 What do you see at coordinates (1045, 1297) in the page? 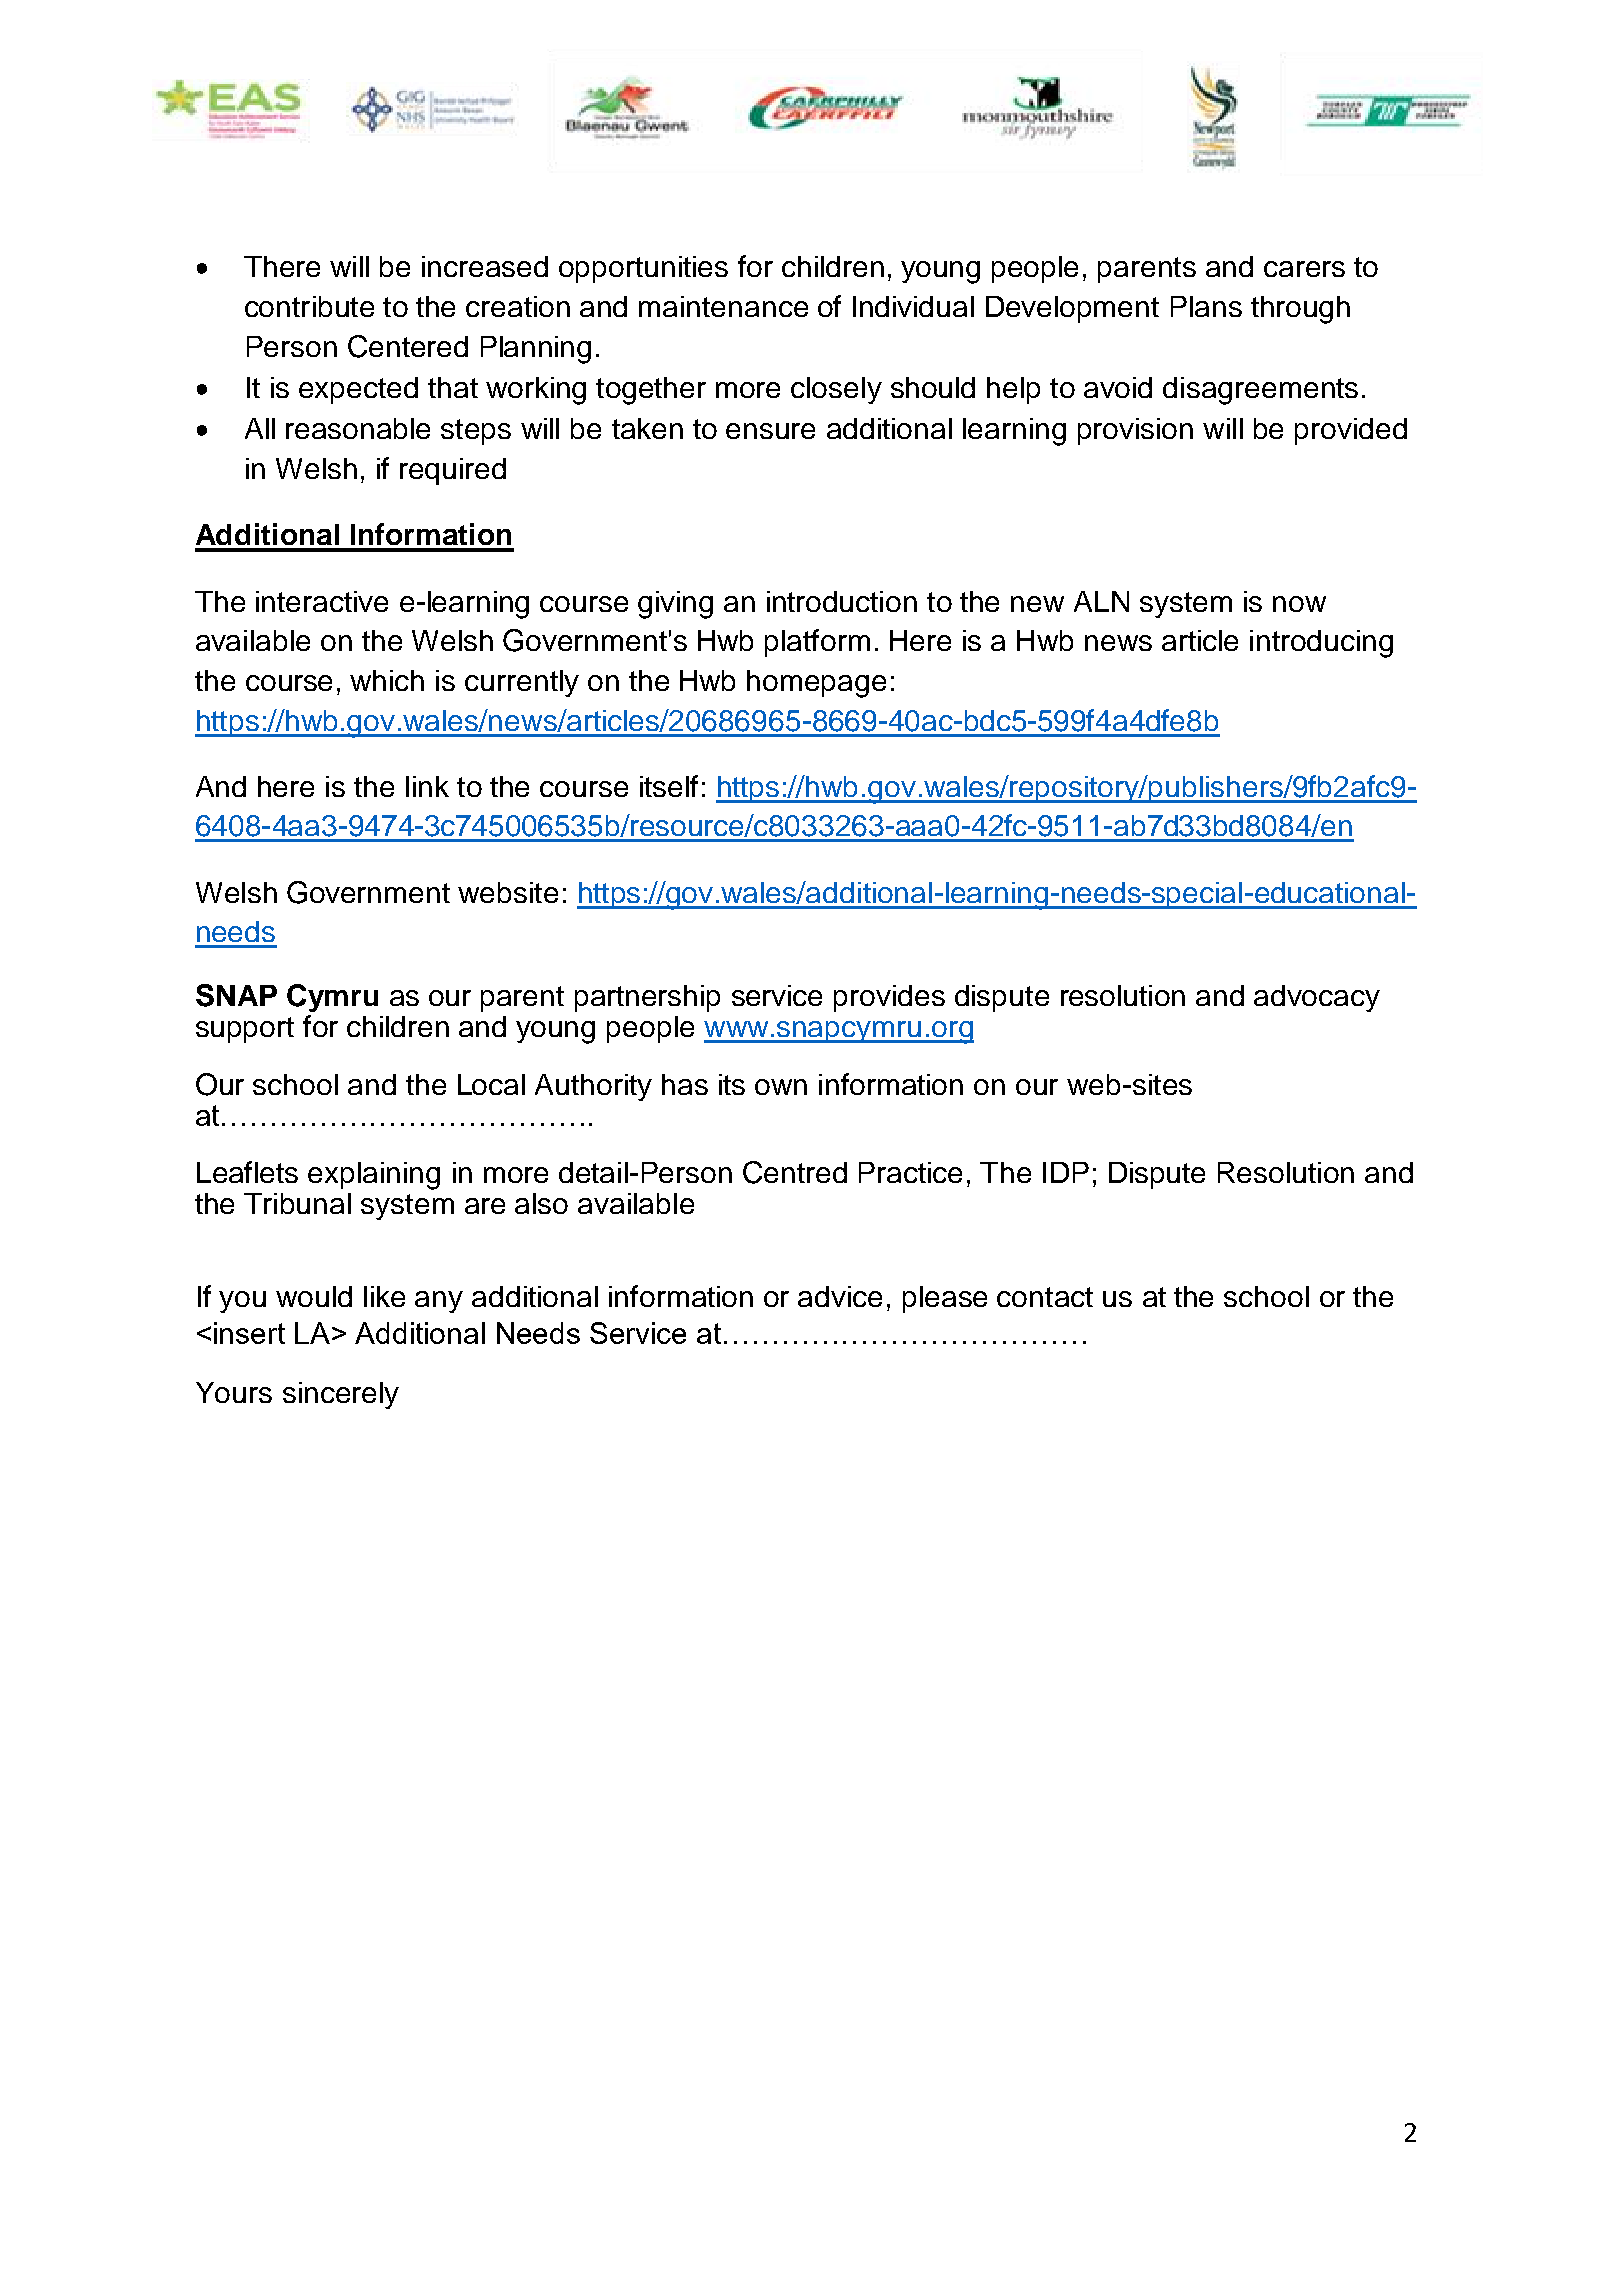
I see `contact` at bounding box center [1045, 1297].
